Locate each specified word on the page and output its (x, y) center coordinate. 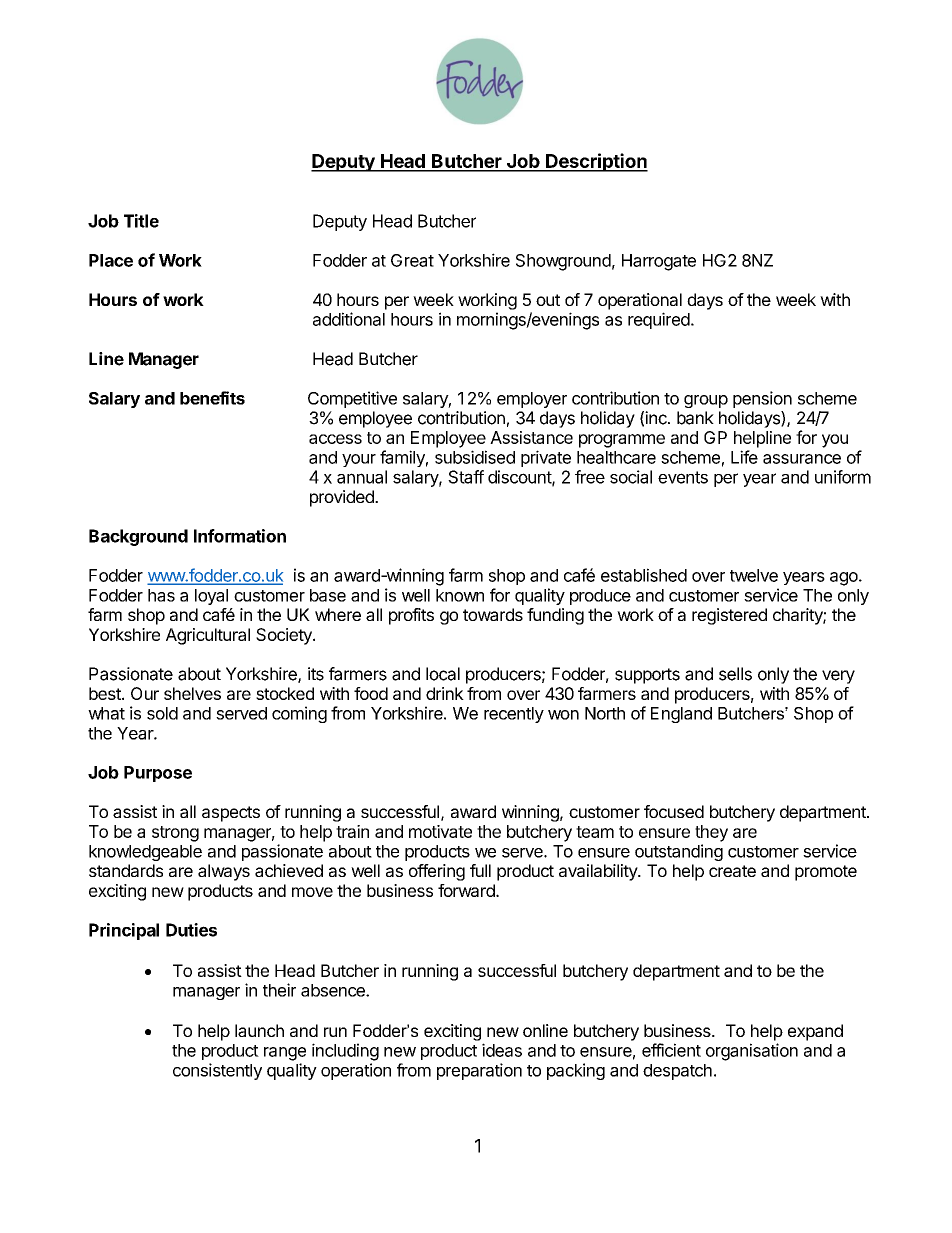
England (681, 715)
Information (240, 536)
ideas (502, 1050)
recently (514, 715)
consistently (217, 1071)
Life (744, 457)
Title (141, 221)
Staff (466, 477)
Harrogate (659, 262)
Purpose (158, 774)
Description (596, 162)
